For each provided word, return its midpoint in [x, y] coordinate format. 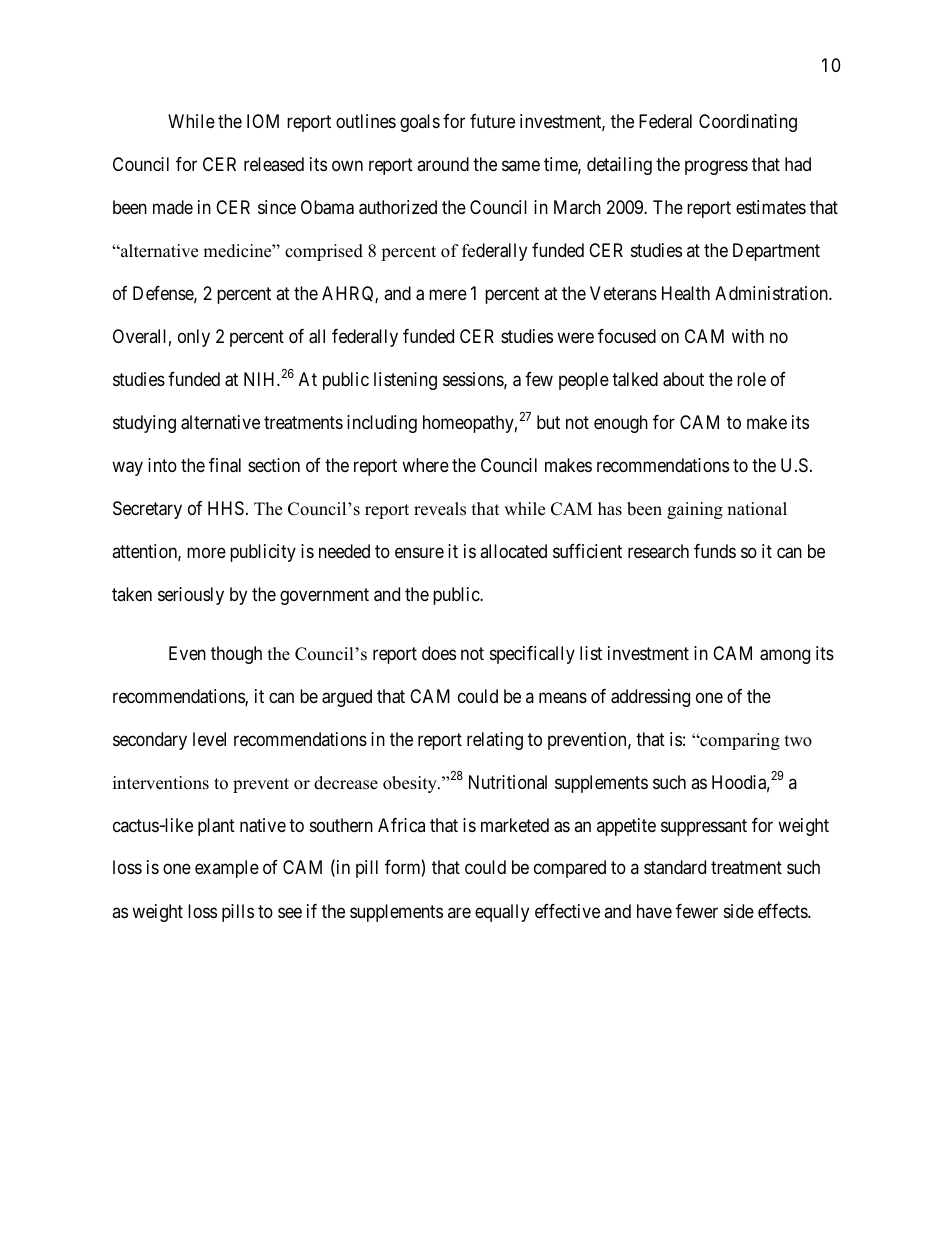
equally [502, 913]
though [236, 655]
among [785, 656]
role [751, 379]
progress [716, 168]
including [382, 424]
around [443, 164]
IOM [263, 121]
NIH [261, 379]
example [227, 869]
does [439, 653]
